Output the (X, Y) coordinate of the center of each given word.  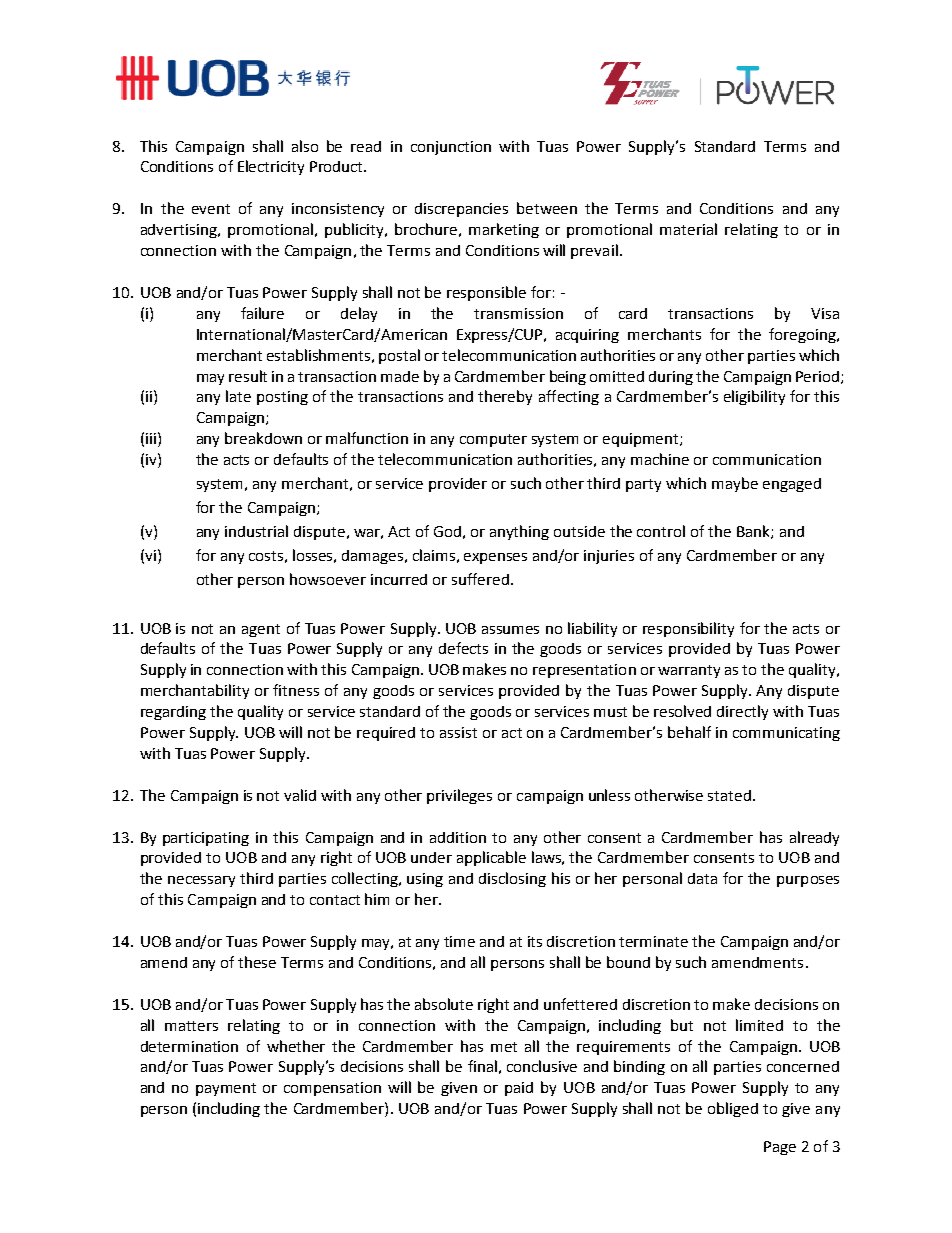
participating (206, 839)
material (688, 229)
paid (519, 1089)
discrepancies (461, 210)
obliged (733, 1109)
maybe (735, 484)
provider (458, 485)
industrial (256, 531)
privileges (459, 796)
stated (731, 795)
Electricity (271, 167)
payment (226, 1089)
